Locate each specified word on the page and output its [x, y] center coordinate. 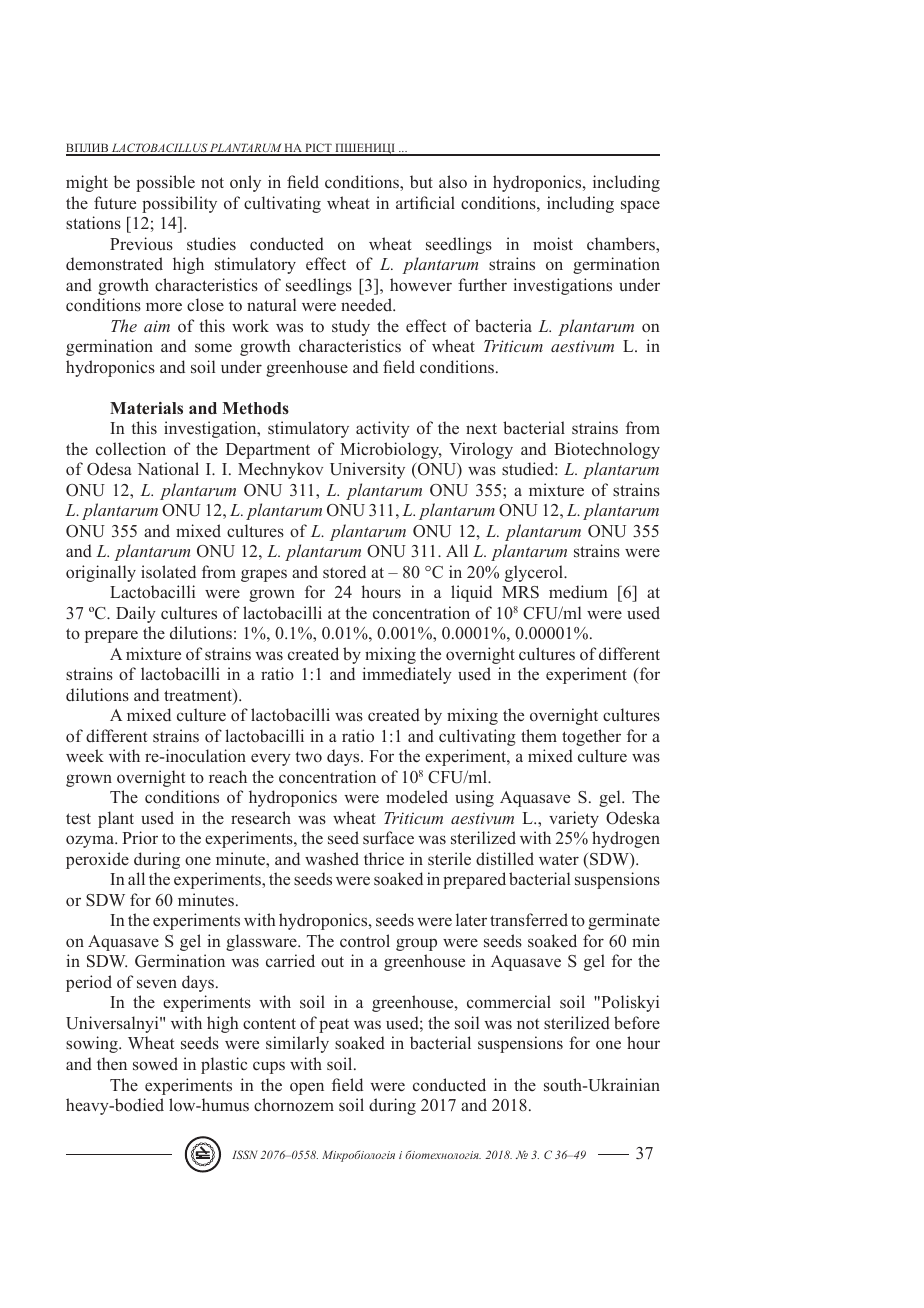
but [421, 181]
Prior [140, 838]
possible [165, 183]
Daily [136, 614]
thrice [384, 858]
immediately [407, 675]
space [640, 206]
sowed [155, 1064]
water [559, 859]
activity [383, 429]
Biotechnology [607, 450]
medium [578, 592]
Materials [146, 408]
